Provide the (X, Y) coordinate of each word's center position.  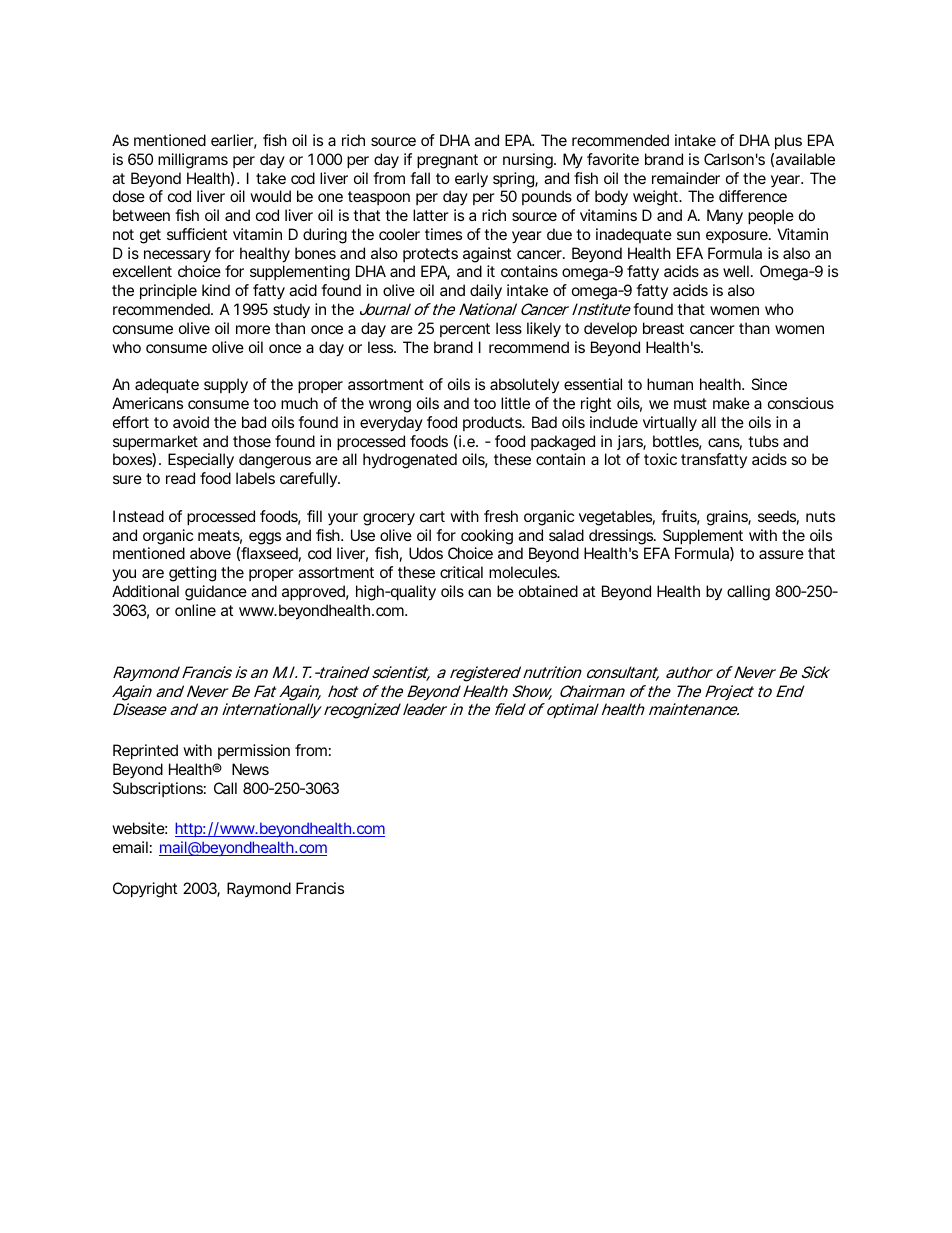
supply (226, 386)
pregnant (447, 161)
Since (769, 384)
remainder (686, 178)
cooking (487, 537)
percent (465, 330)
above (210, 553)
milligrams (193, 161)
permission (254, 751)
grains (729, 518)
